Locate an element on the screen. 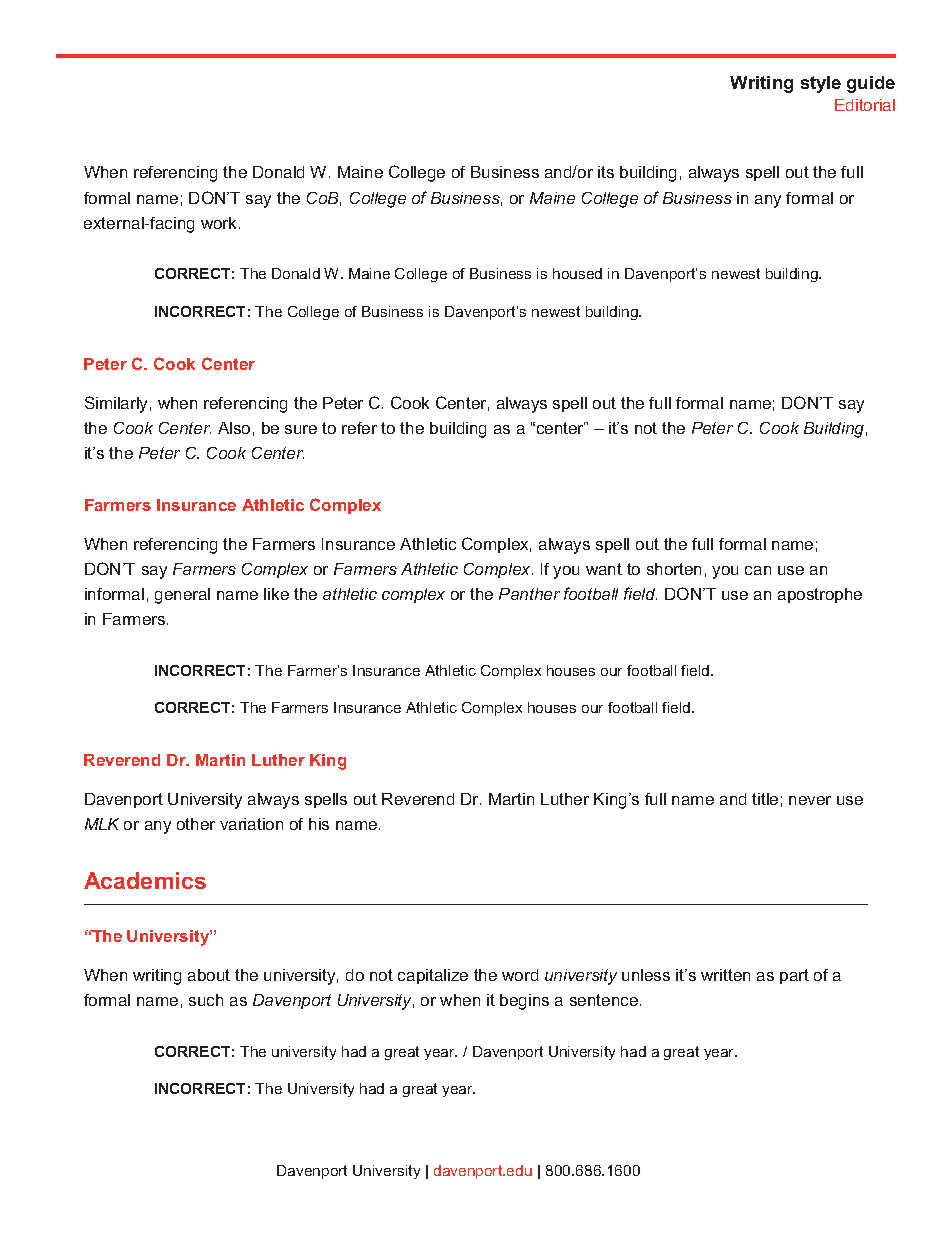 This screenshot has height=1233, width=952. work is located at coordinates (218, 223).
